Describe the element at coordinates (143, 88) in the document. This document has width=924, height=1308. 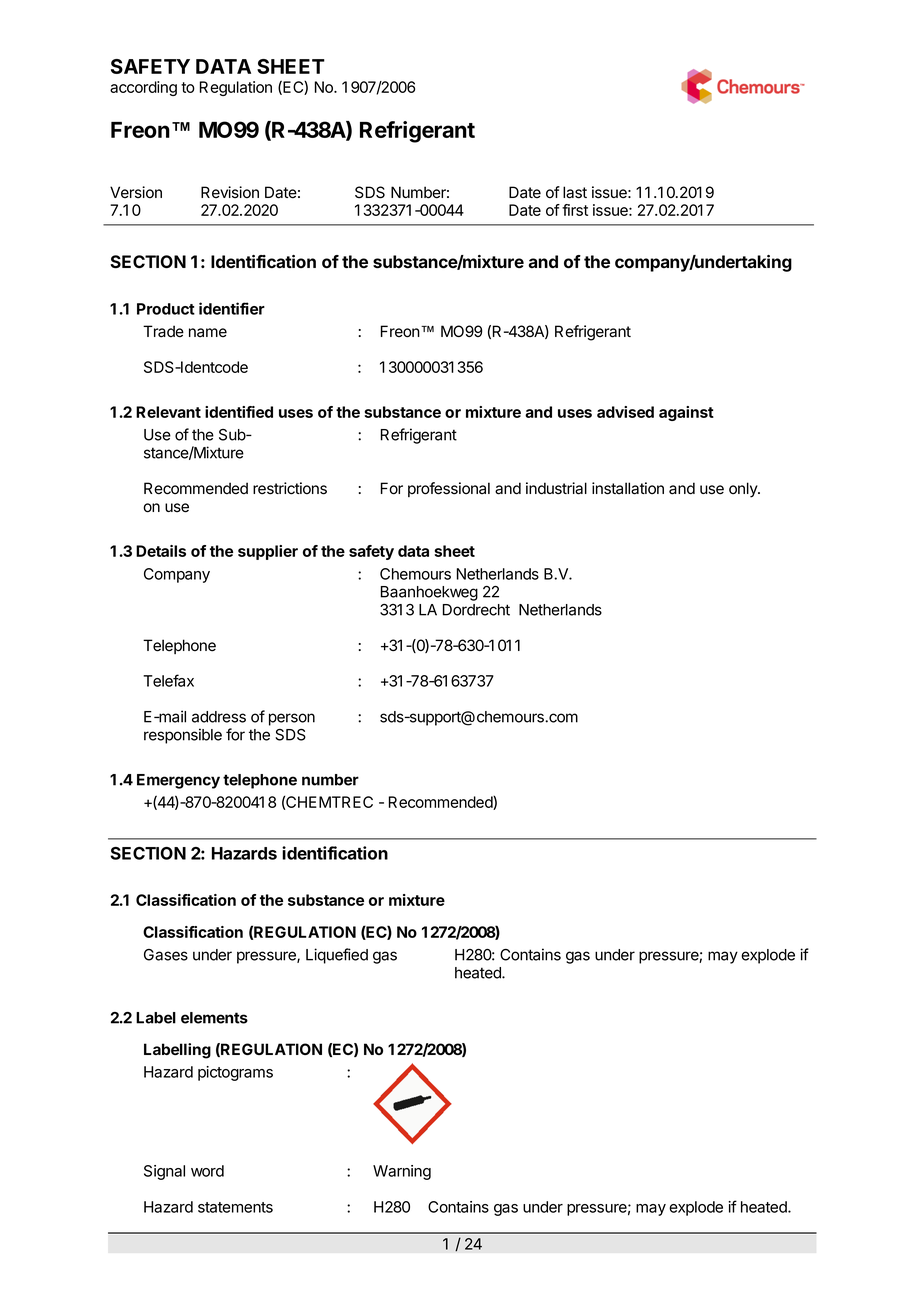
I see `according` at that location.
